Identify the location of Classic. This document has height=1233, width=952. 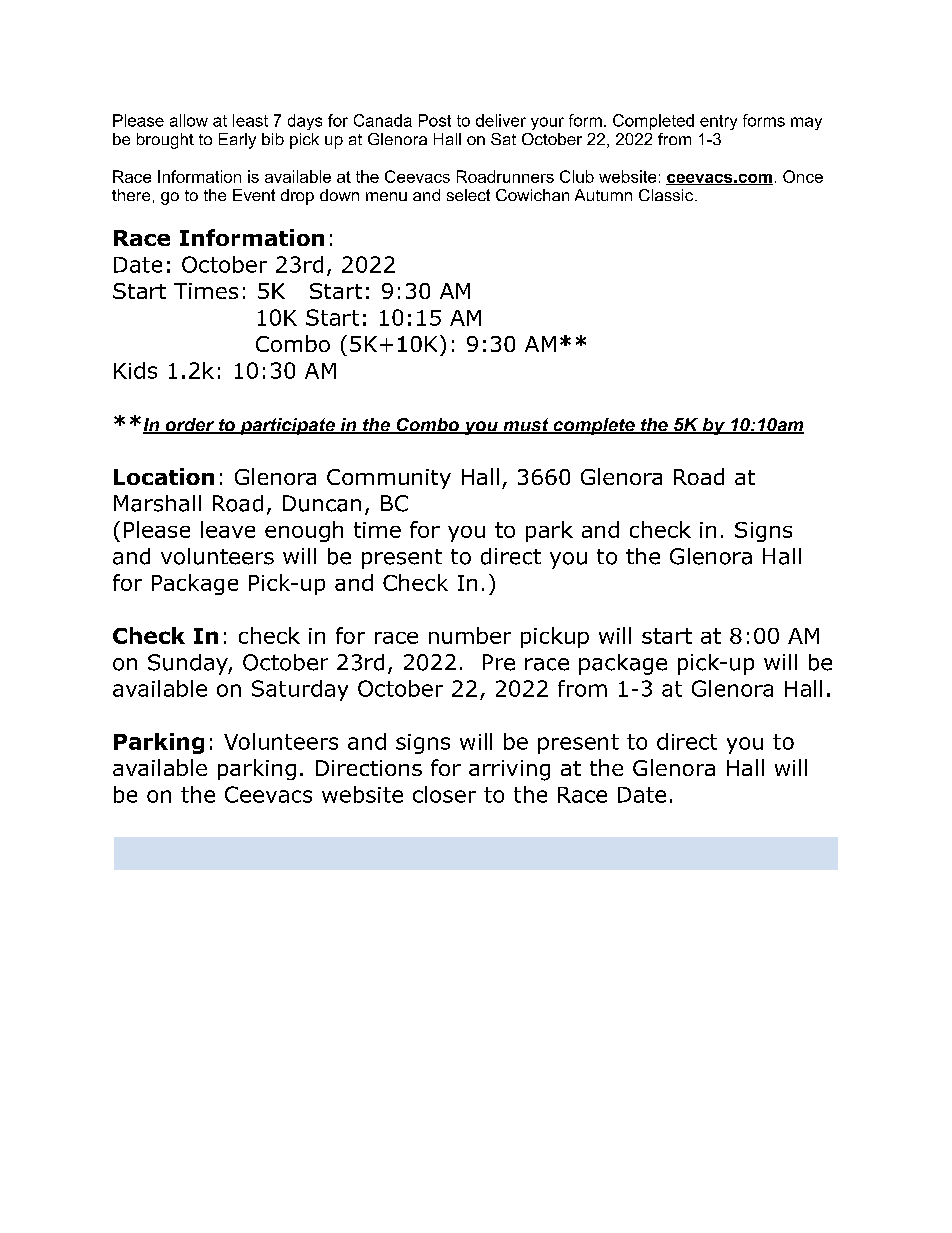
(666, 195).
